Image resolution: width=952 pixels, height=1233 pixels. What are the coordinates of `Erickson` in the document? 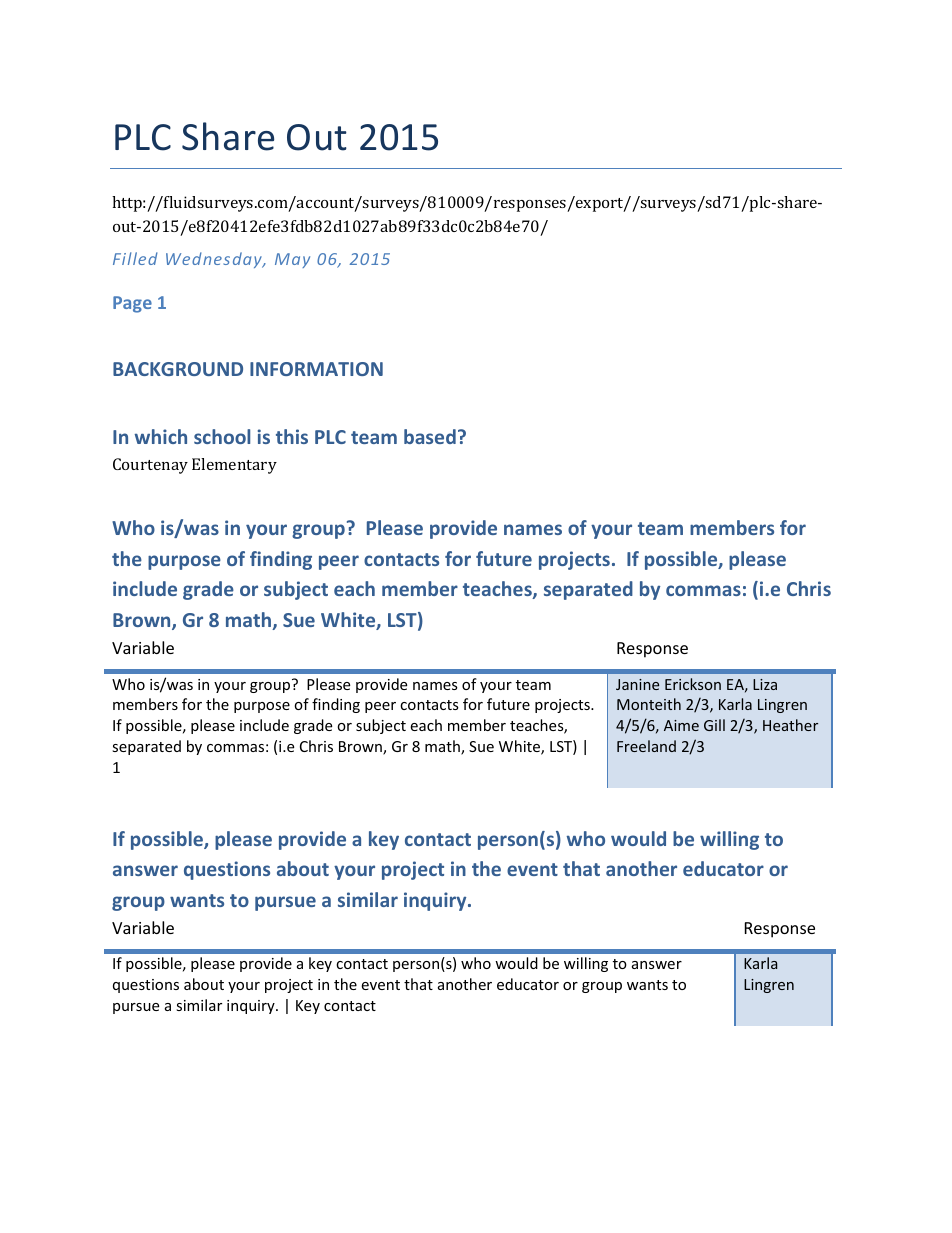 It's located at (693, 684).
